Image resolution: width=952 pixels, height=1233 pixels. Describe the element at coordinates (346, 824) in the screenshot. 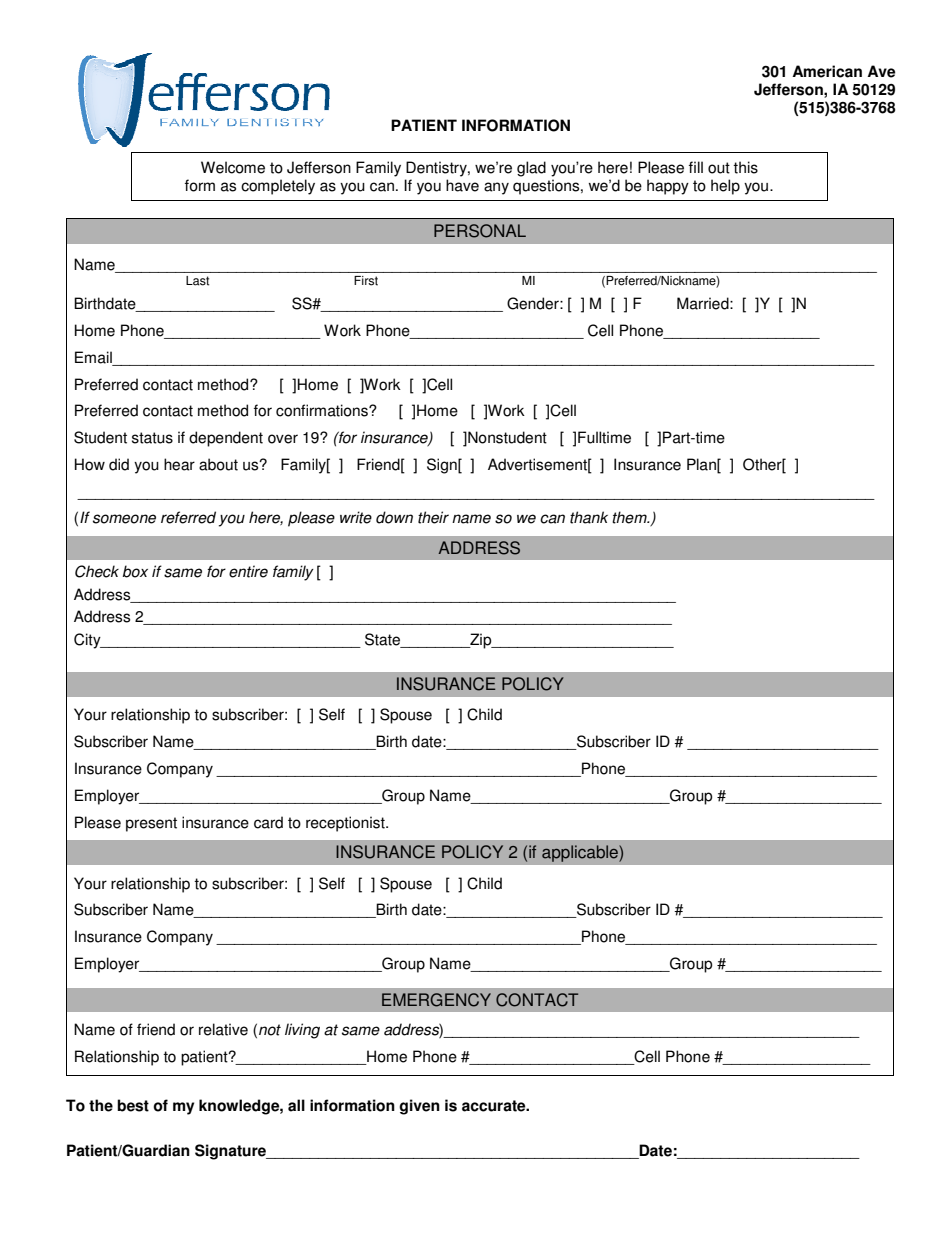

I see `receptionist` at that location.
